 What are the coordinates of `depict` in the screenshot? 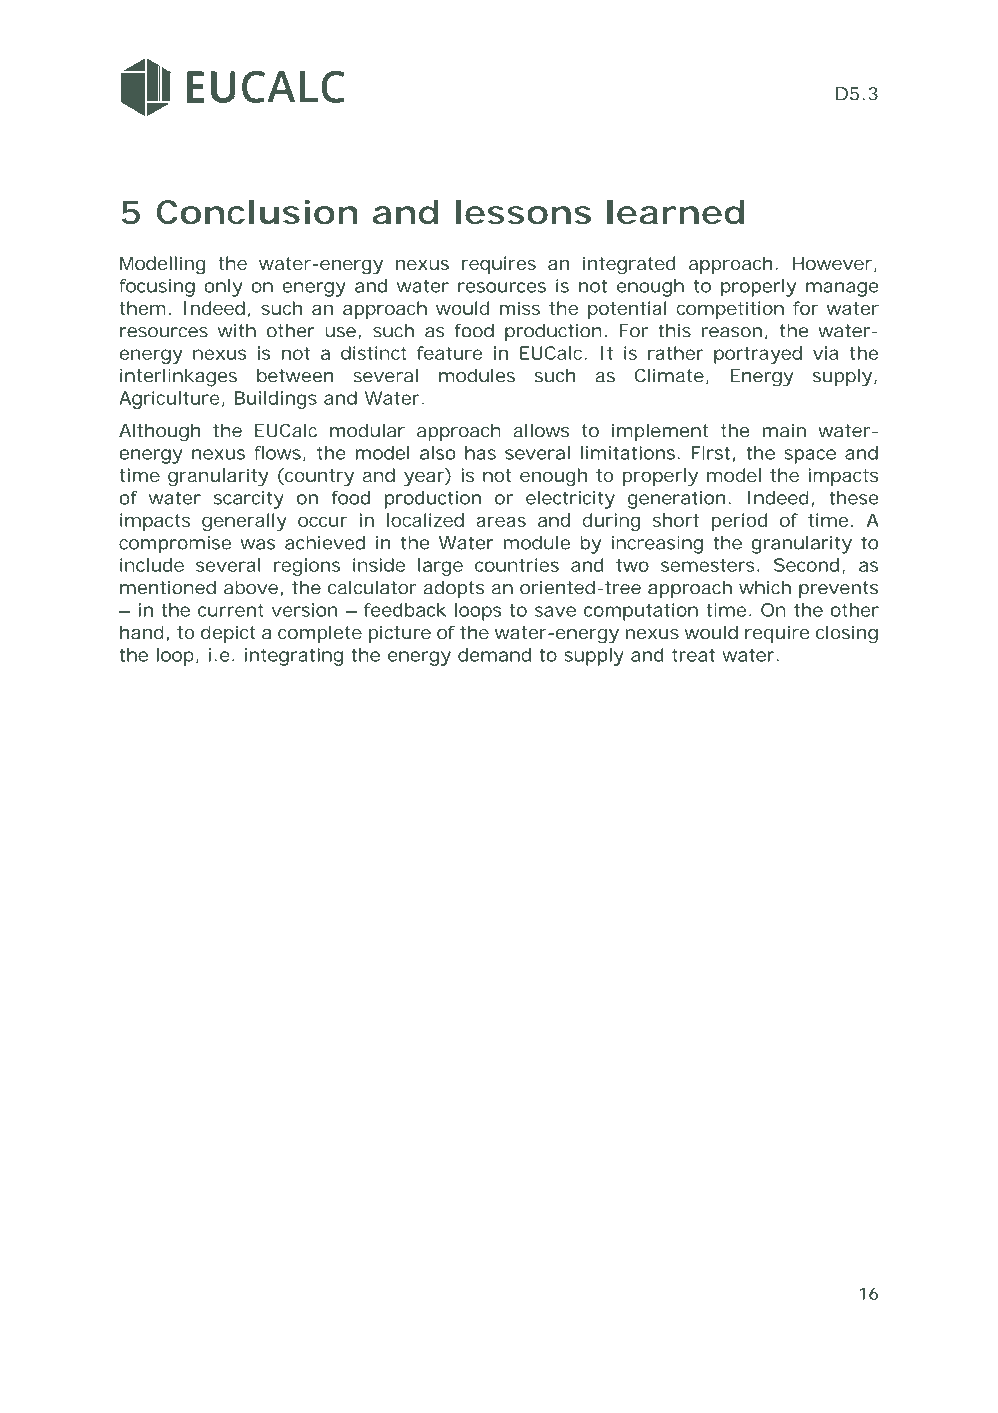 It's located at (228, 634).
